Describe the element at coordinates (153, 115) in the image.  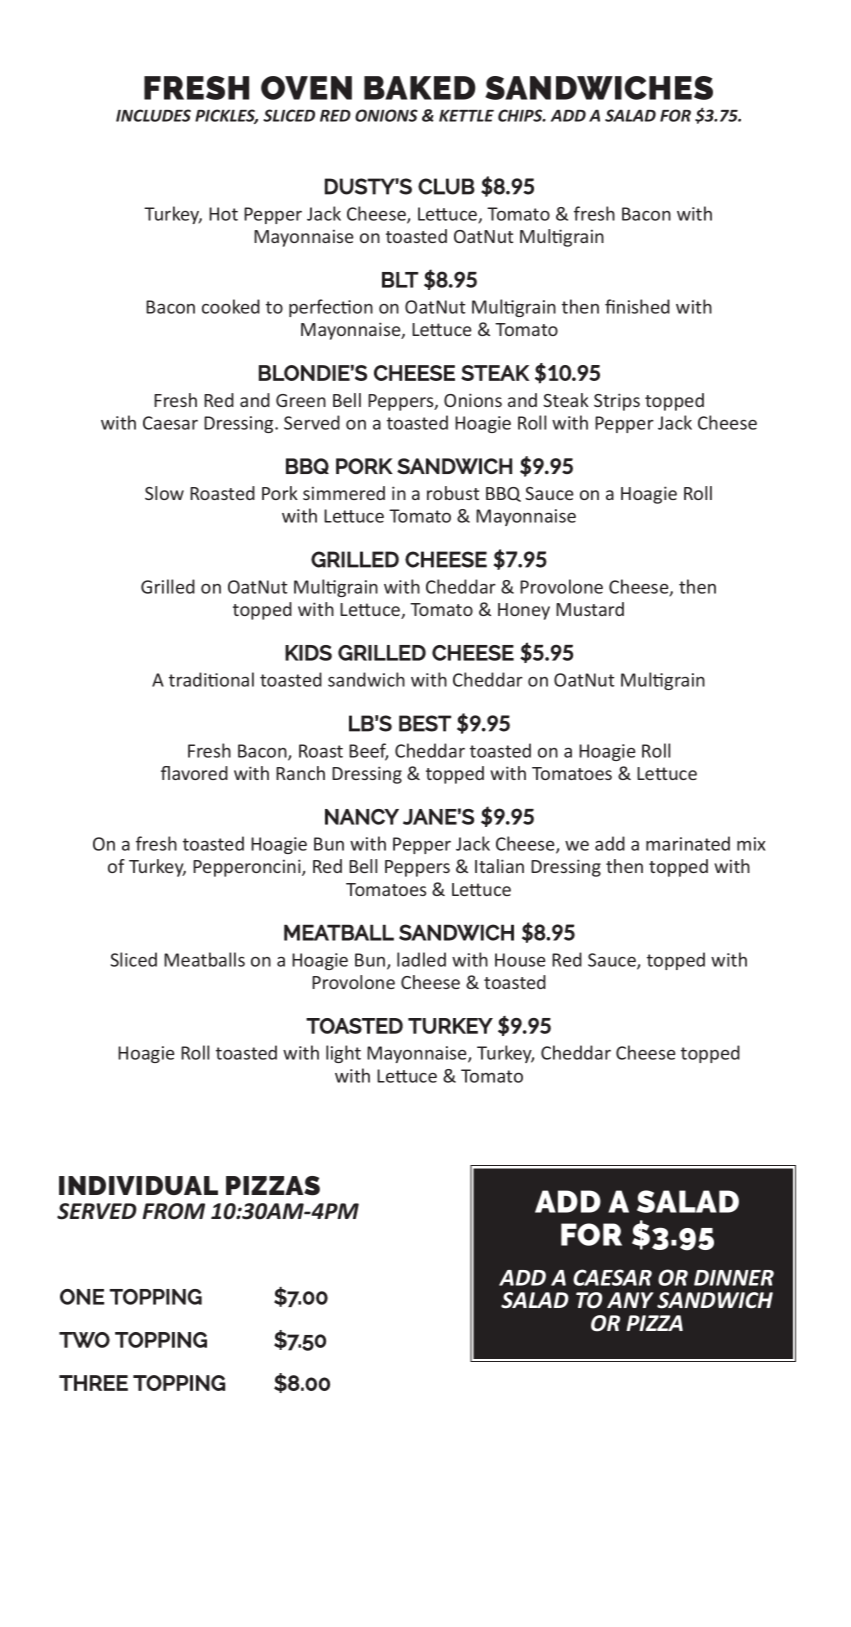
I see `INCLUDES` at that location.
